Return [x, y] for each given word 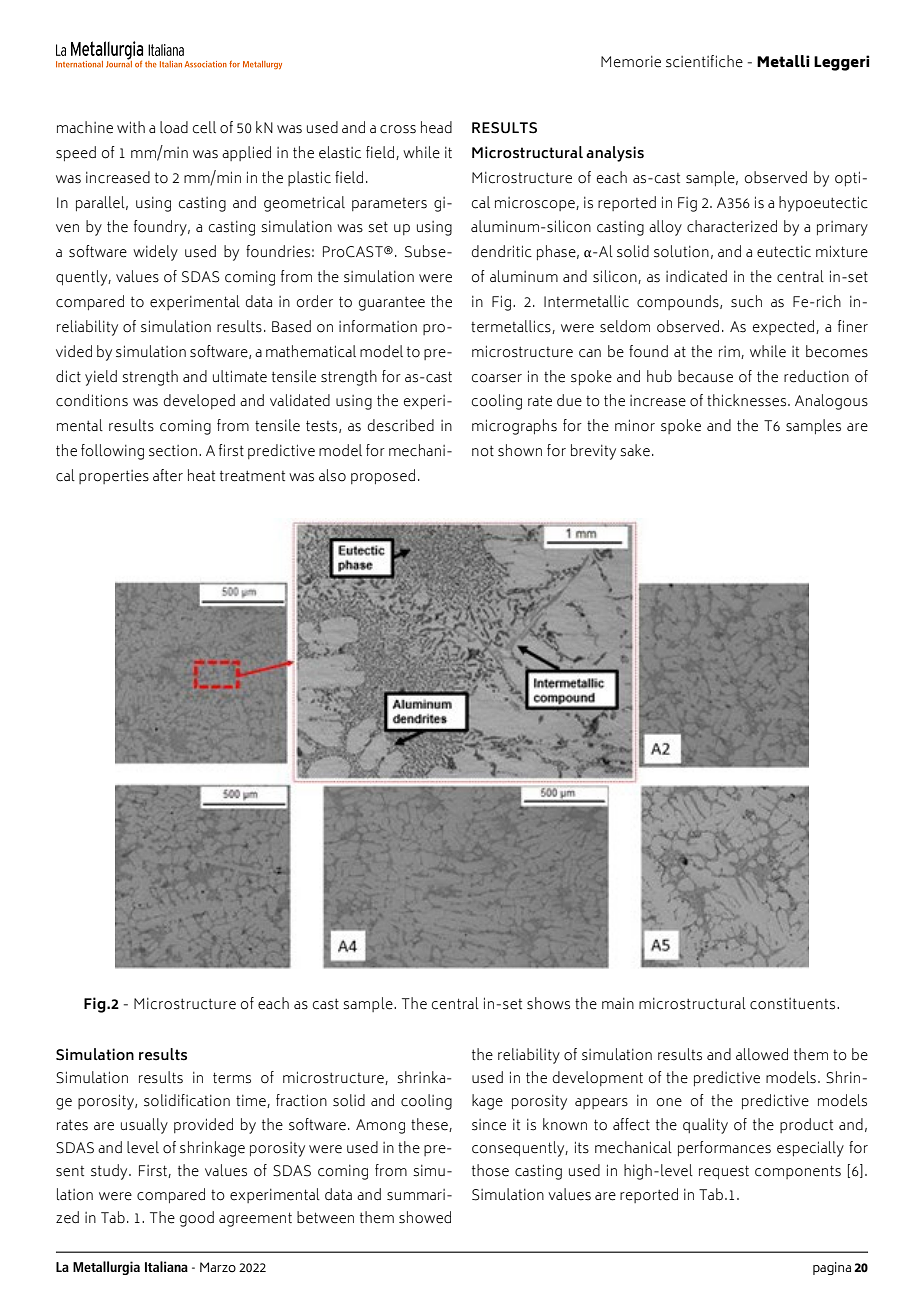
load [174, 127]
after [168, 475]
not [483, 451]
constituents [794, 1004]
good [197, 1219]
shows [548, 1003]
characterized [732, 226]
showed [425, 1217]
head [436, 127]
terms [232, 1078]
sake [635, 450]
